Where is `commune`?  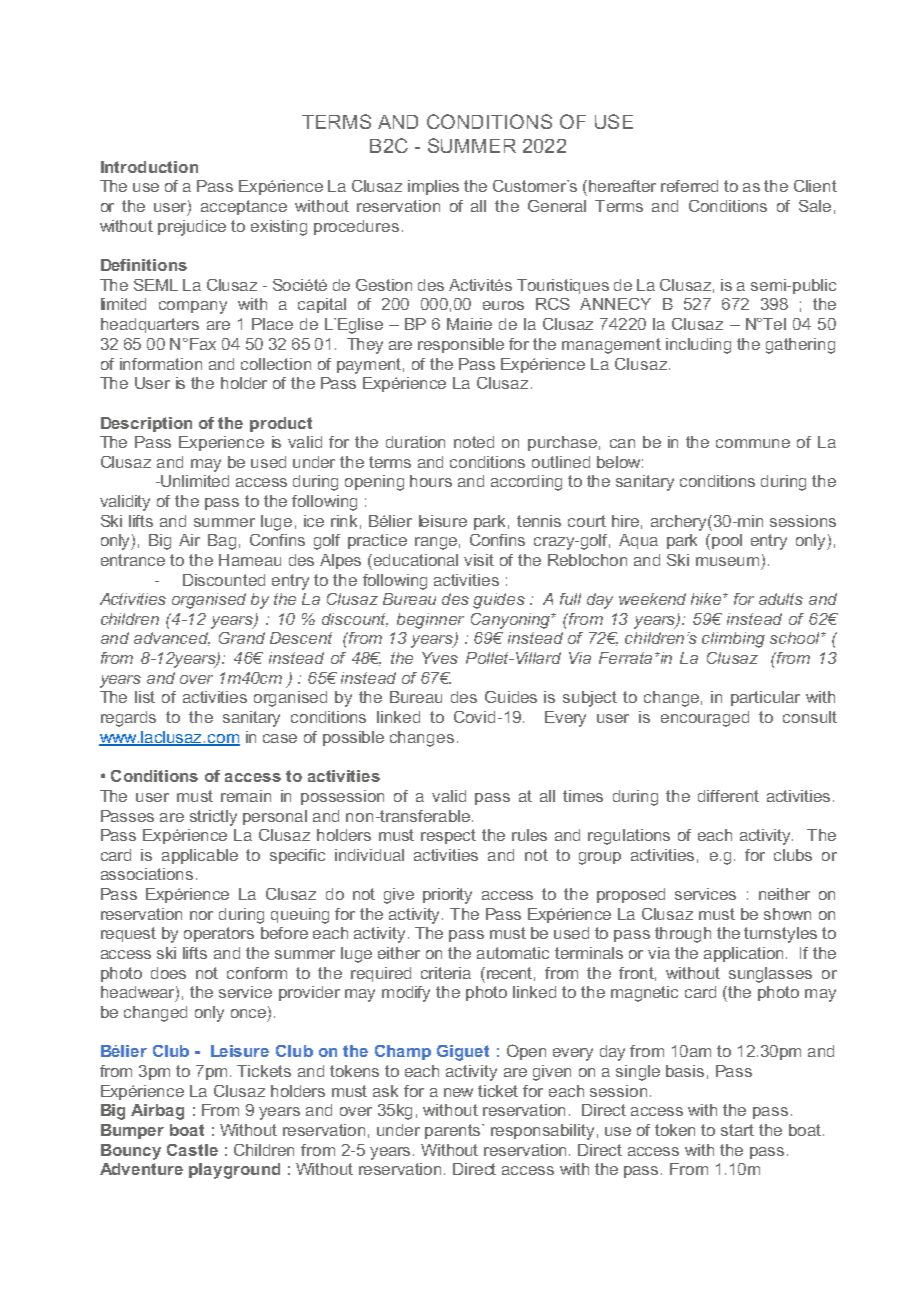
commune is located at coordinates (753, 443).
